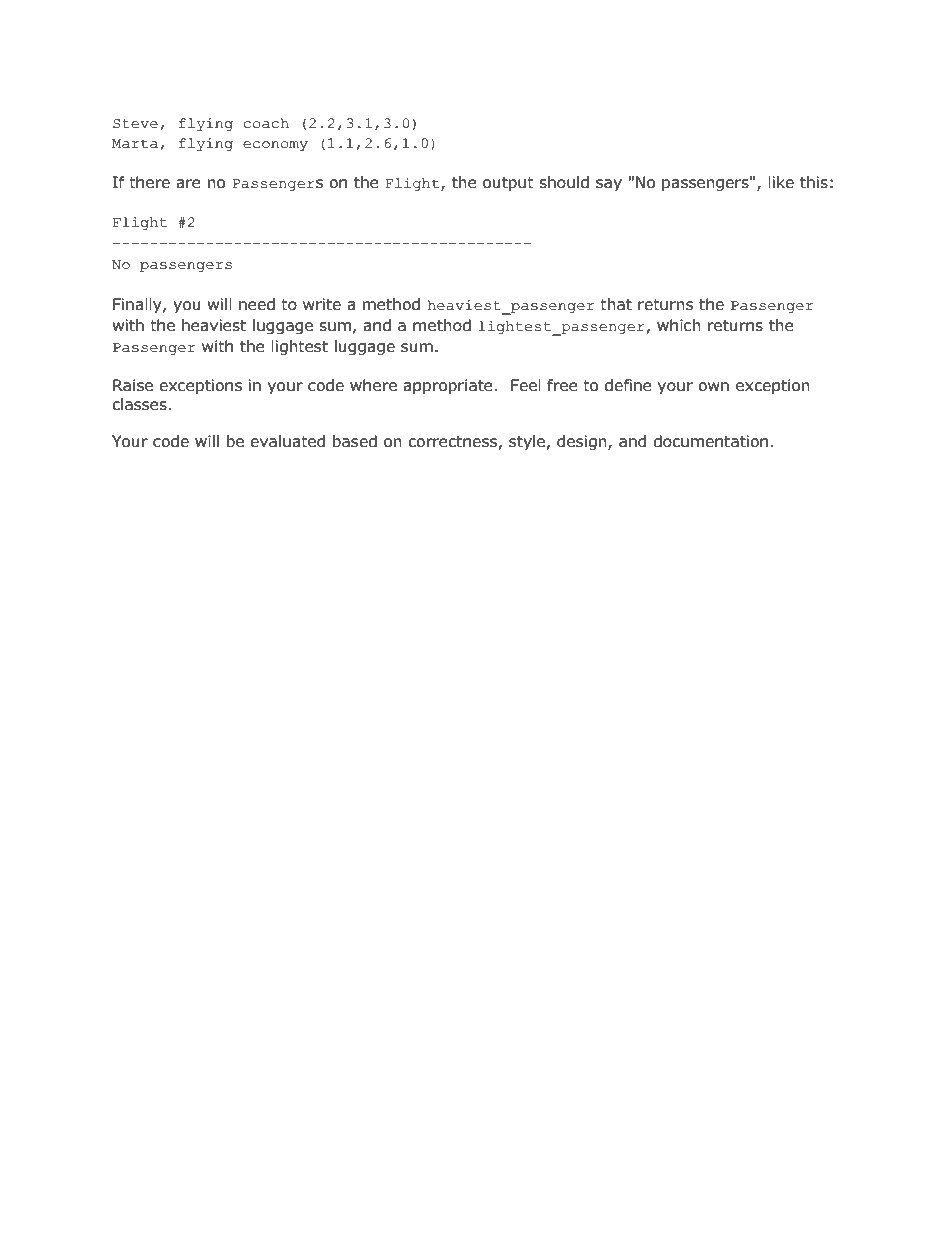 The width and height of the screenshot is (952, 1233). I want to click on evaluated, so click(287, 441).
